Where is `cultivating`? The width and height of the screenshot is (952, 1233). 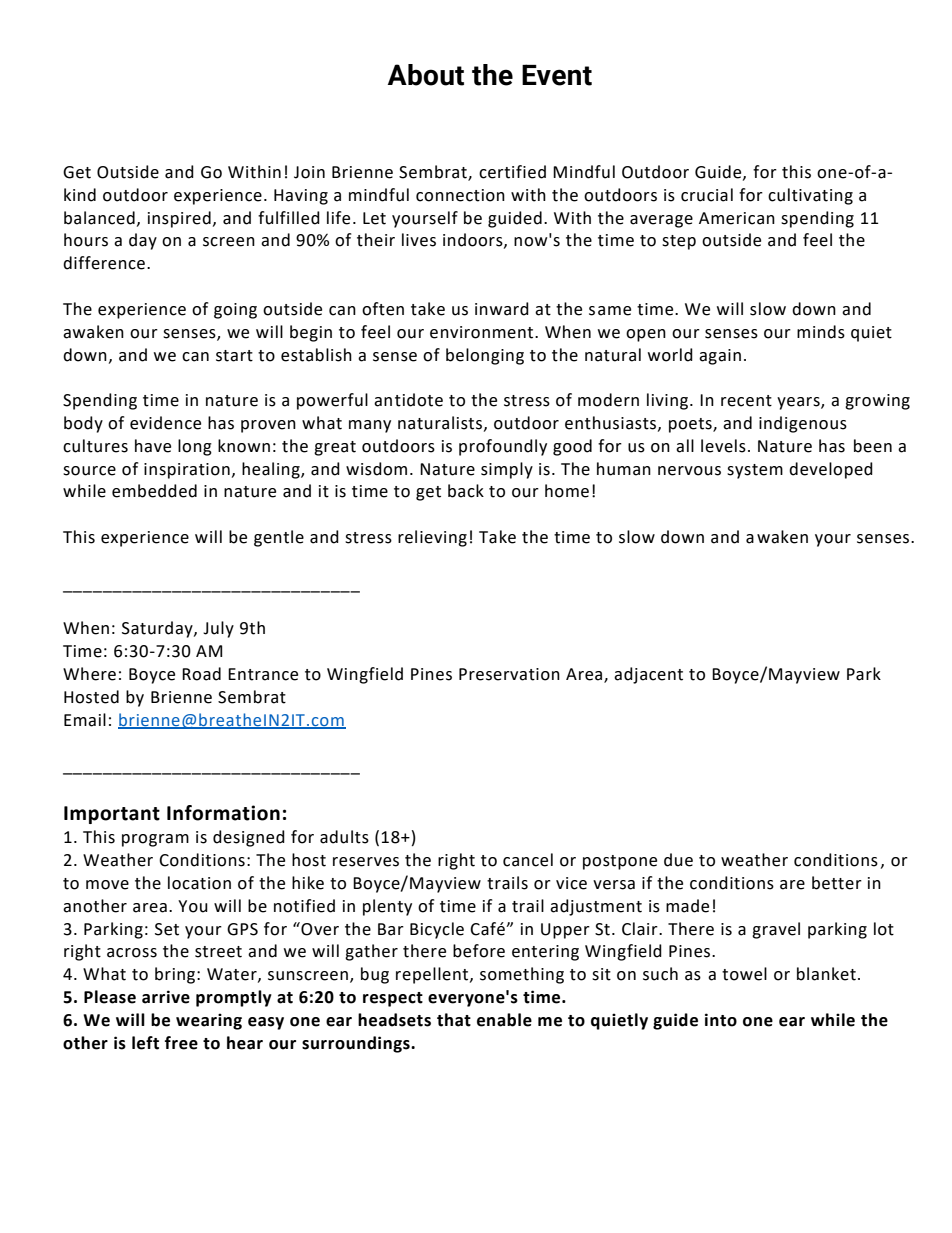
cultivating is located at coordinates (810, 196).
